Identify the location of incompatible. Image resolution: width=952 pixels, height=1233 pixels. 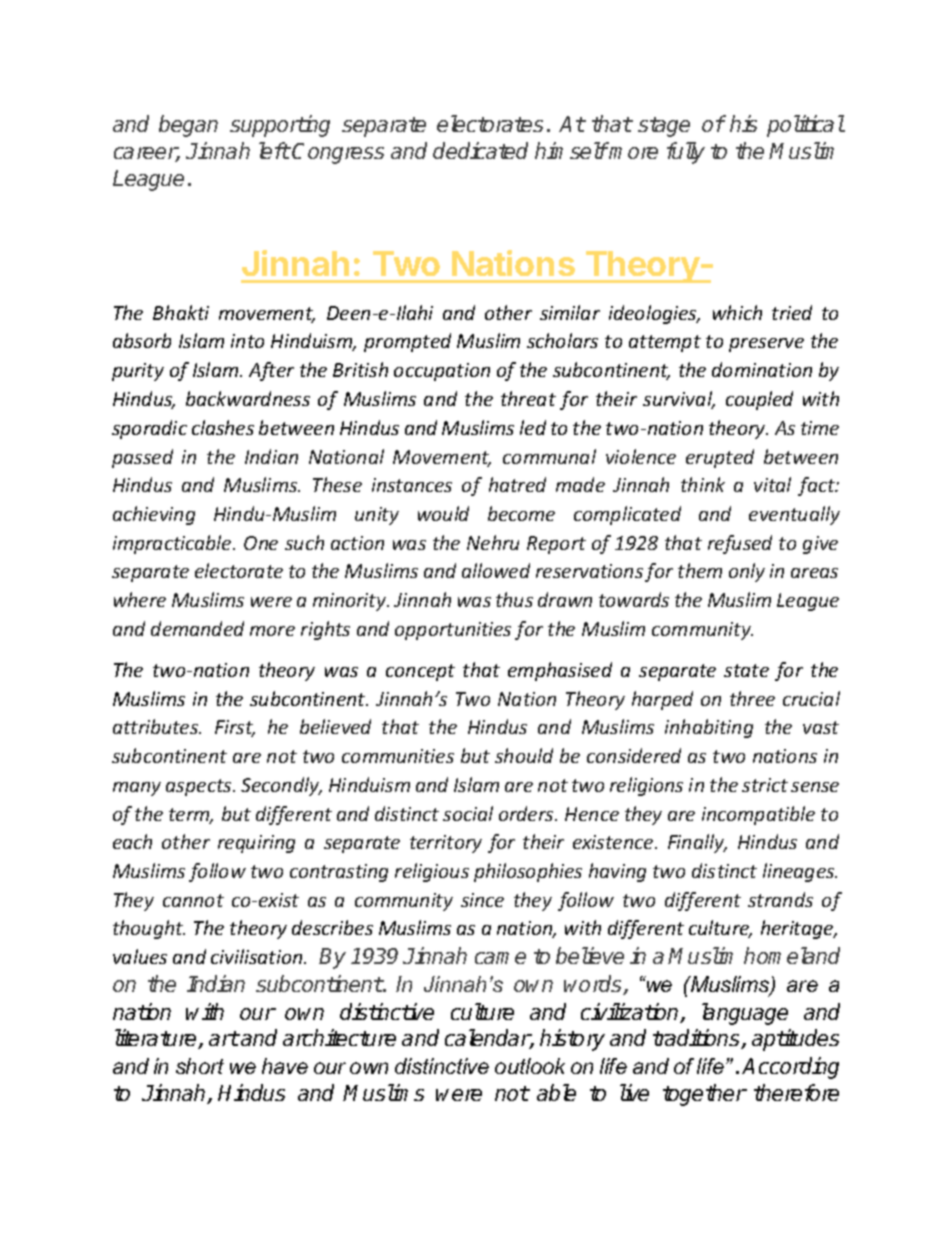
(758, 815).
